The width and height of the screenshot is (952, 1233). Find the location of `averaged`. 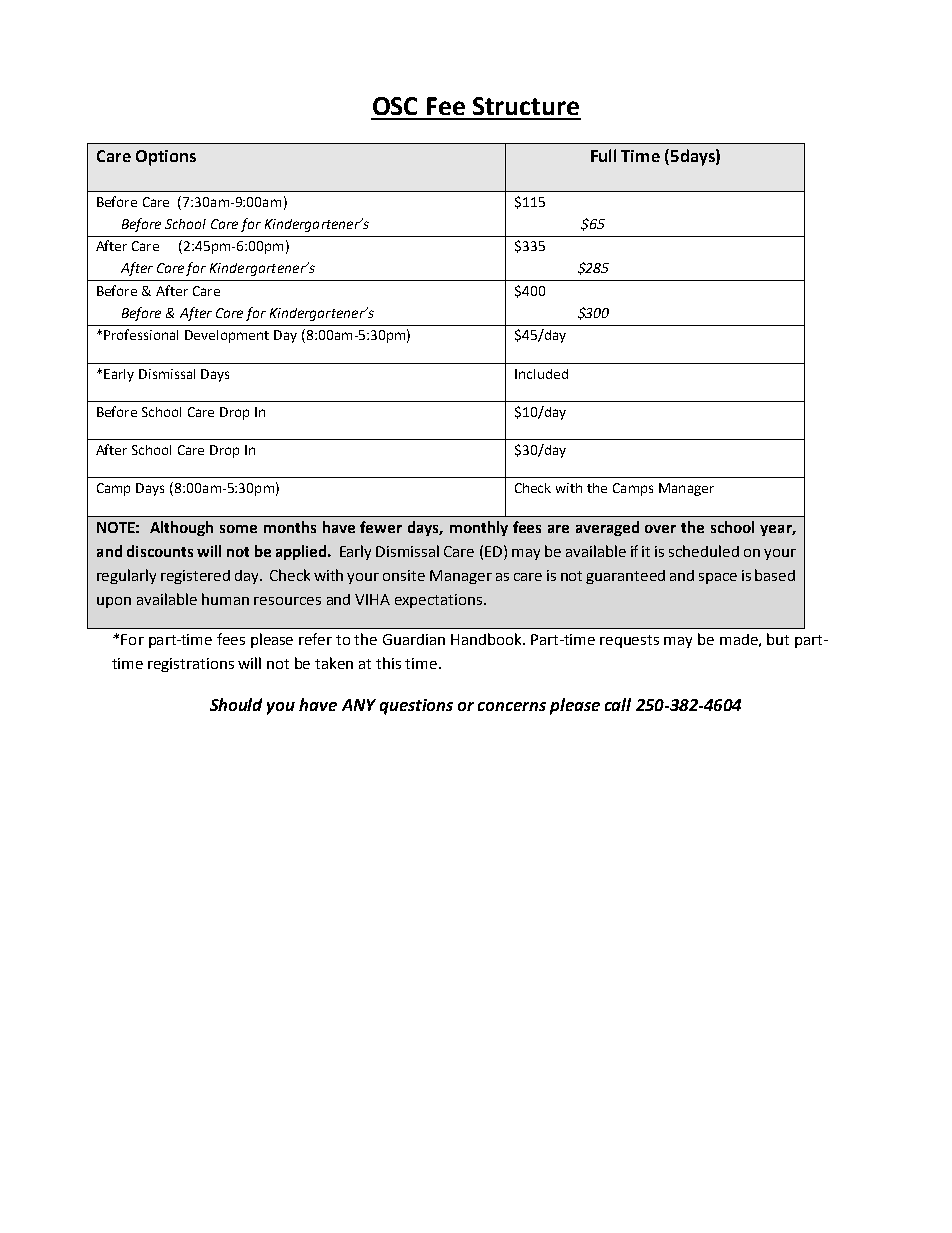

averaged is located at coordinates (607, 528).
